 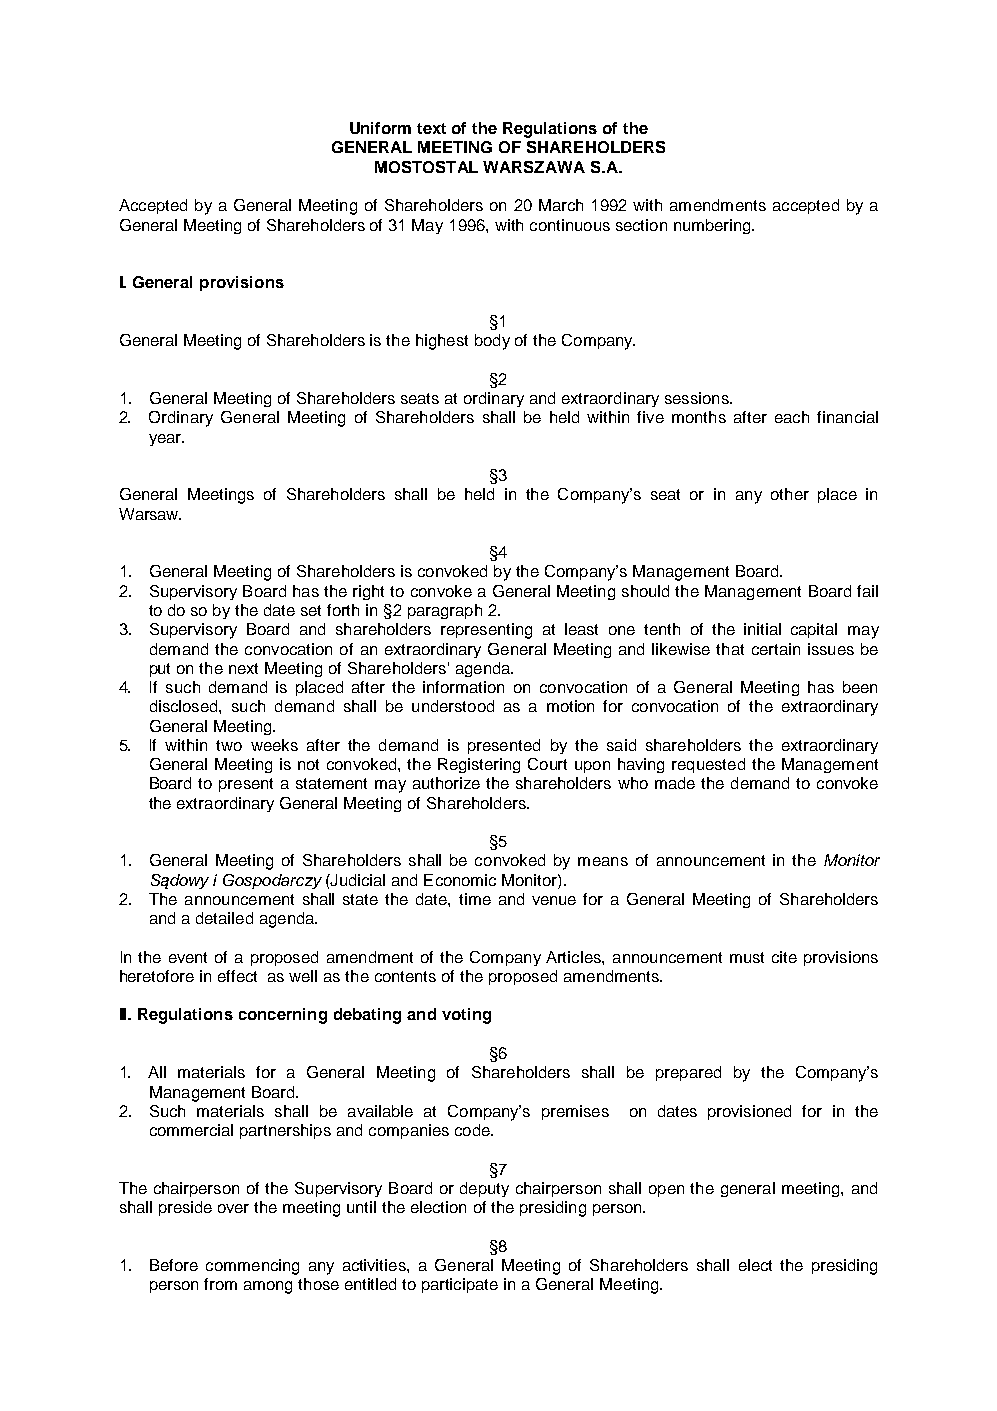 What do you see at coordinates (229, 745) in the screenshot?
I see `two` at bounding box center [229, 745].
